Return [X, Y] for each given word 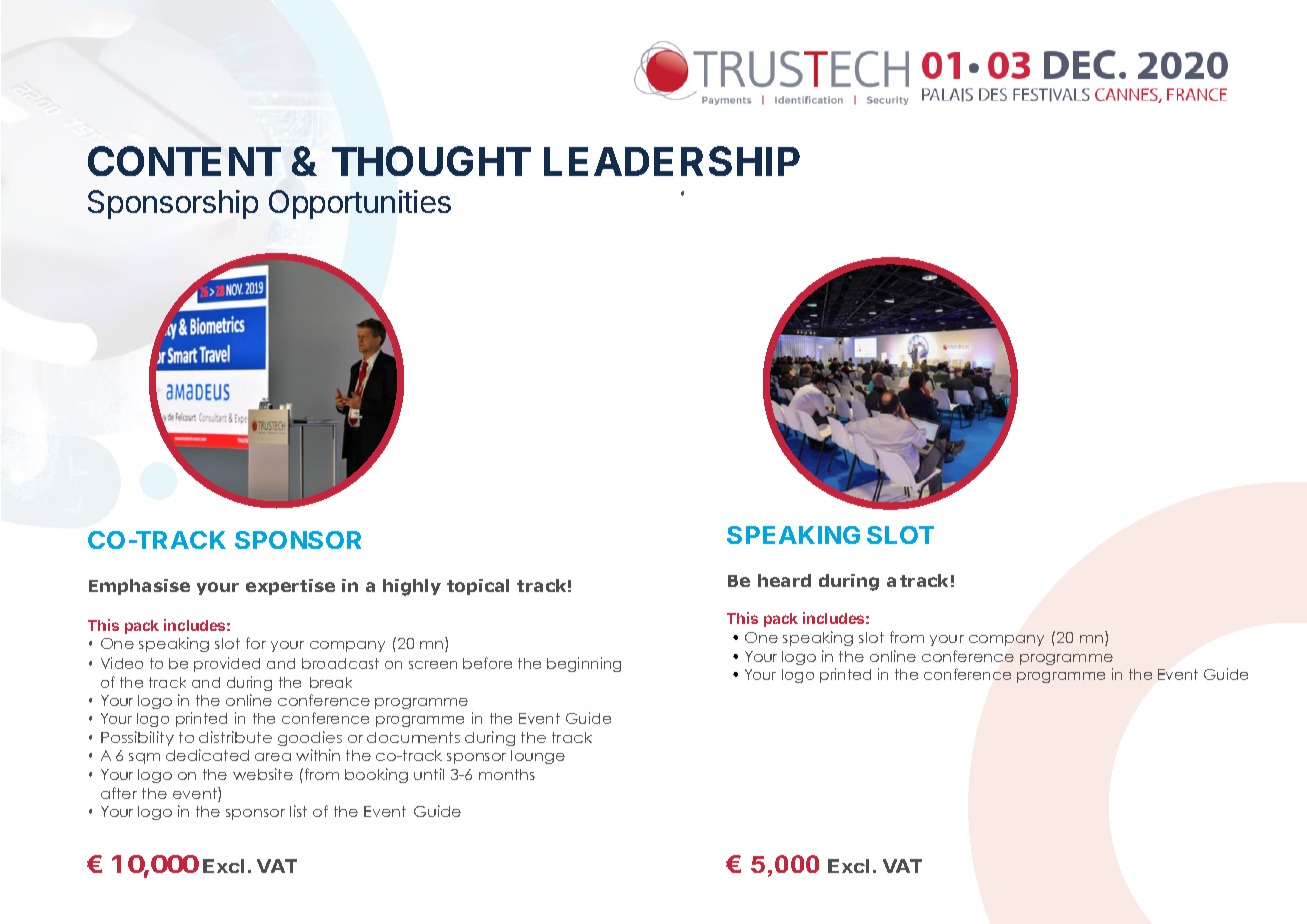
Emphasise [139, 587]
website [263, 774]
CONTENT [184, 161]
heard [784, 580]
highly [412, 587]
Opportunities [360, 204]
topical [478, 587]
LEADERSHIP [672, 161]
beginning [584, 664]
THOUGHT [431, 161]
